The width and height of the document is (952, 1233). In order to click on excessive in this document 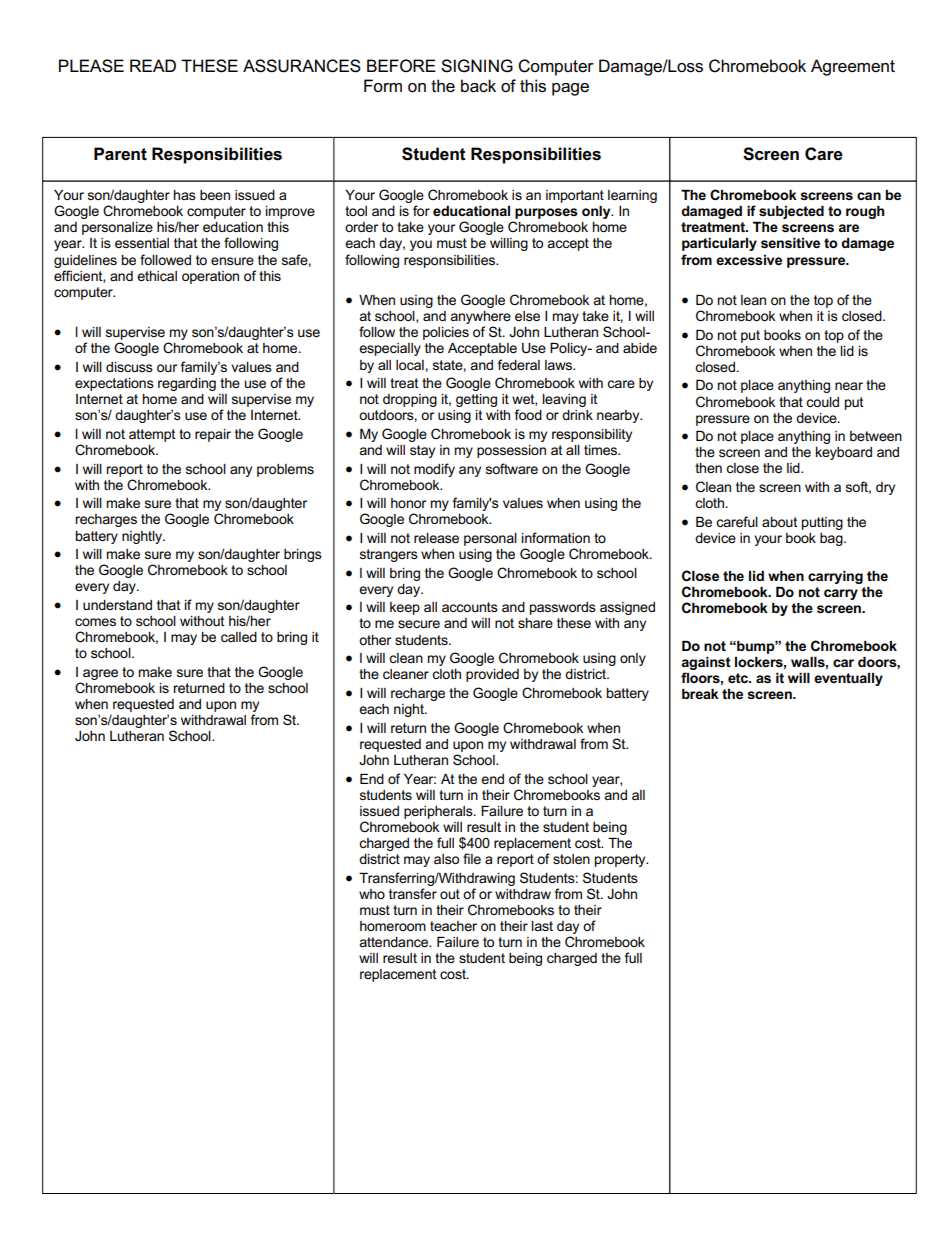, I will do `click(749, 260)`.
